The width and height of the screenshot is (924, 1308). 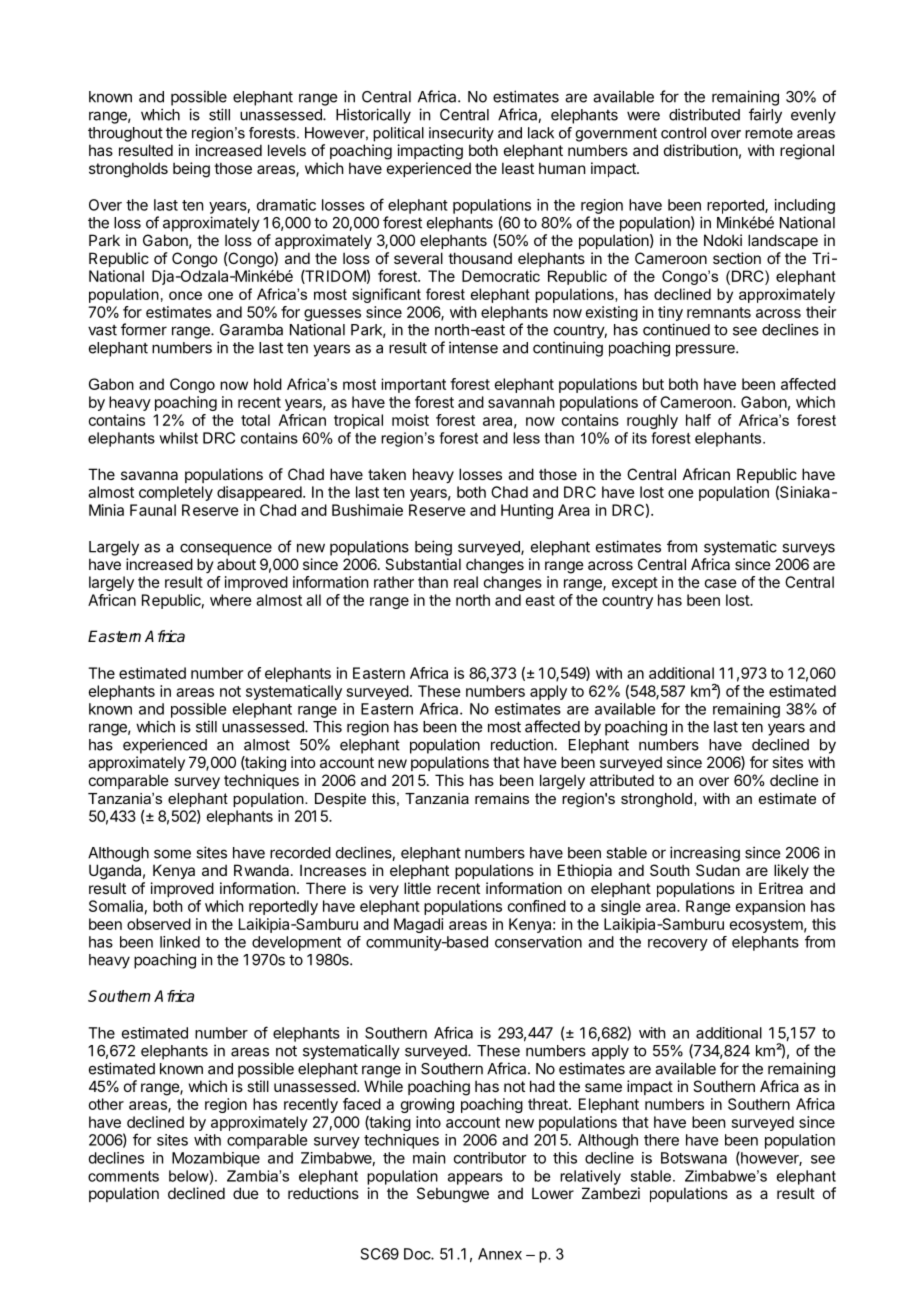 What do you see at coordinates (125, 134) in the screenshot?
I see `throughout` at bounding box center [125, 134].
